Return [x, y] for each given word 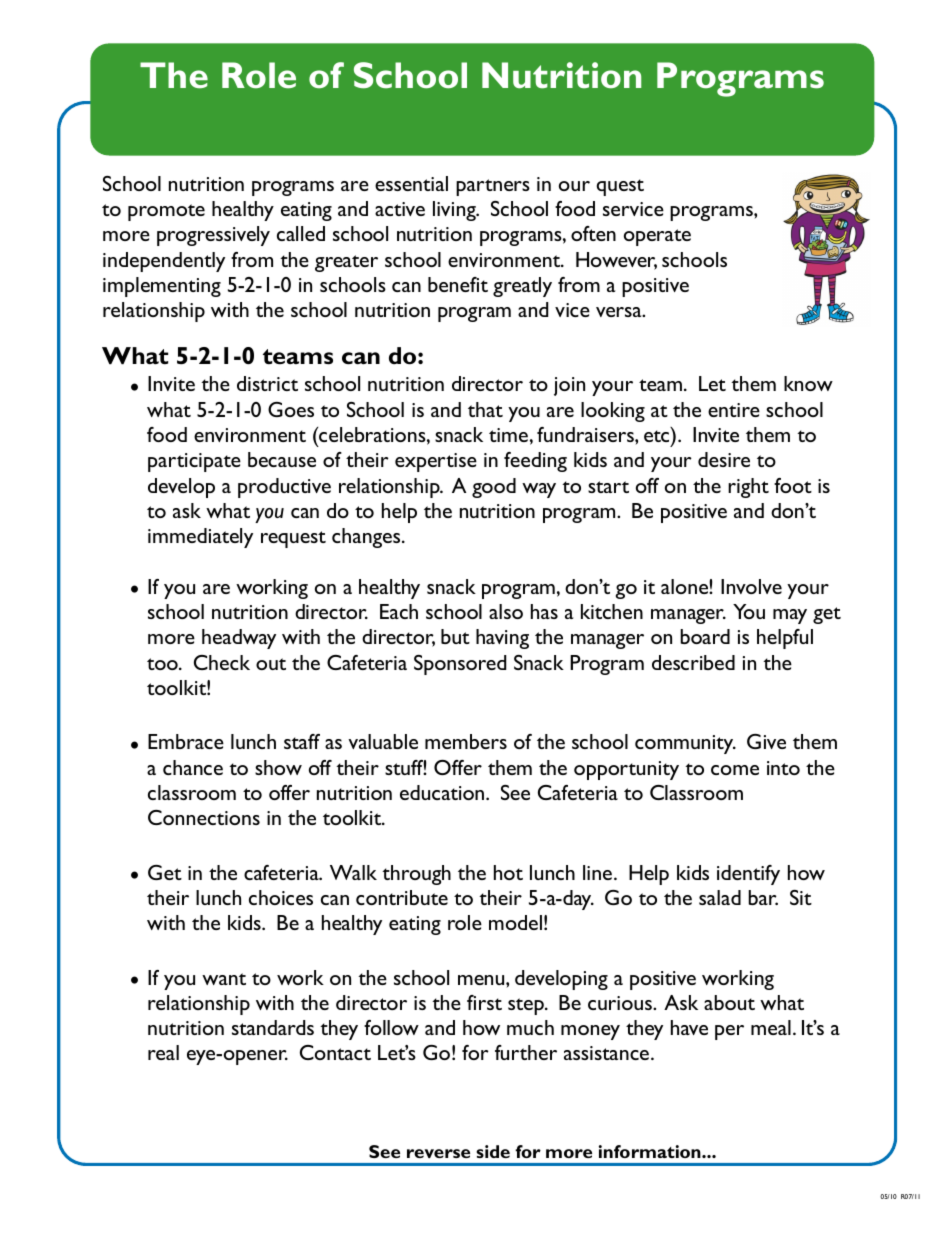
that [485, 409]
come [735, 770]
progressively [213, 236]
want [224, 979]
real [163, 1052]
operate [657, 237]
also [506, 611]
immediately [200, 538]
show [278, 767]
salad [720, 897]
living [455, 211]
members [466, 741]
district [267, 383]
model [515, 922]
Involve [751, 586]
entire [734, 410]
